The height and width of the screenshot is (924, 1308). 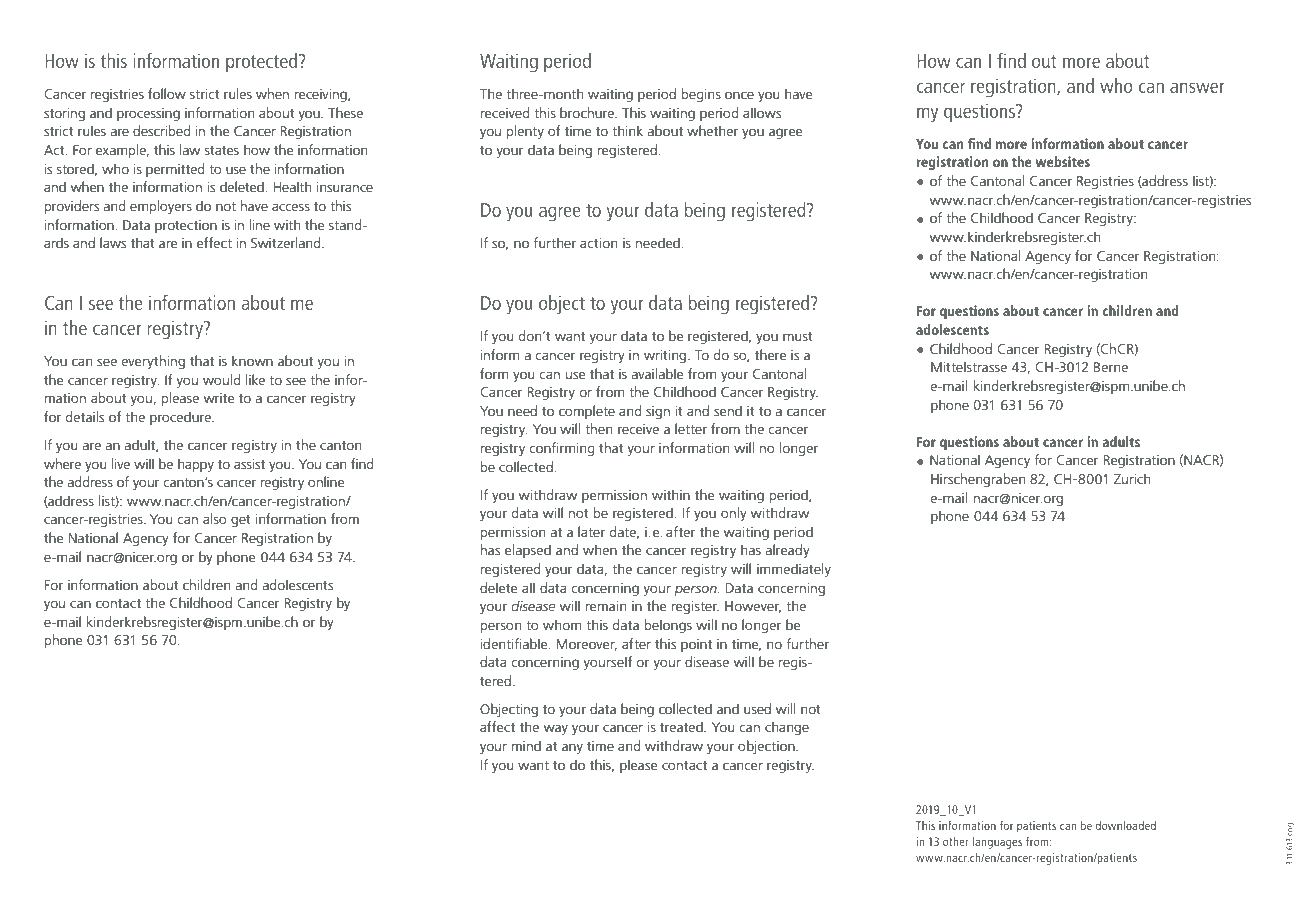 I want to click on confirming, so click(x=562, y=449).
